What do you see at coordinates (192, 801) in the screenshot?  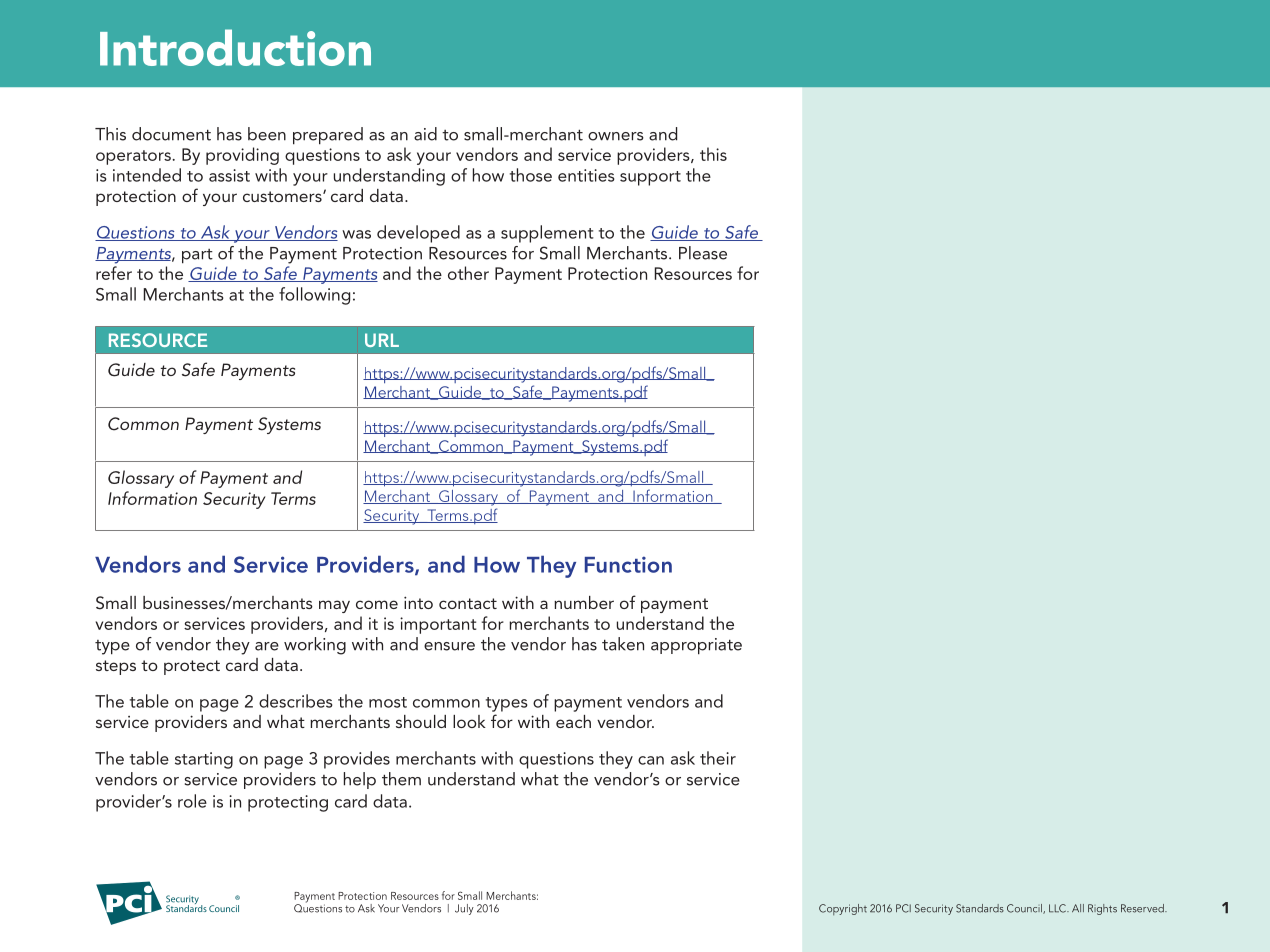 I see `role` at bounding box center [192, 801].
